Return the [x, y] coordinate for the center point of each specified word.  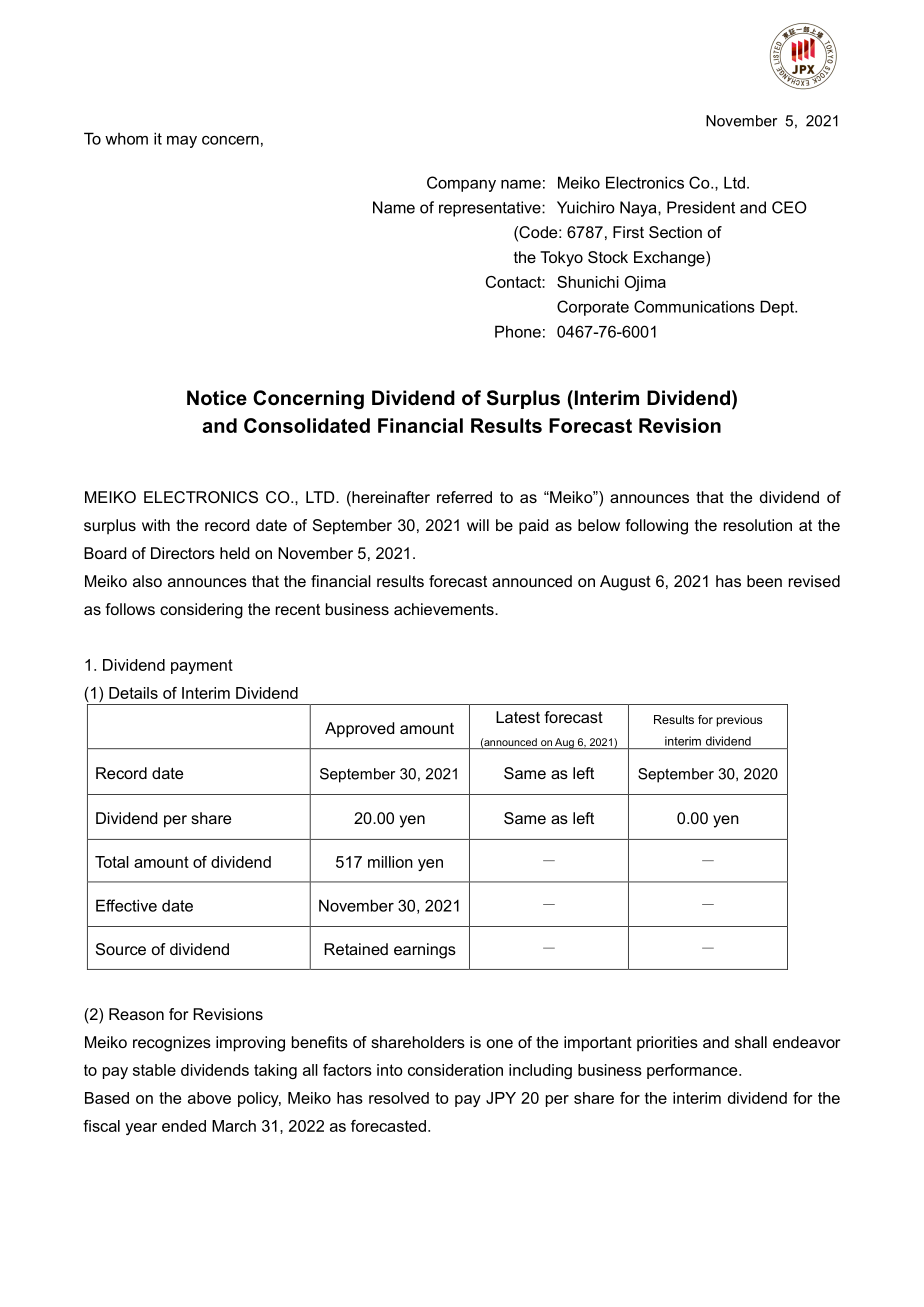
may [182, 142]
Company [461, 184]
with [156, 525]
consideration [455, 1070]
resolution [758, 525]
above [209, 1098]
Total [112, 862]
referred [464, 497]
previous [739, 721]
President [701, 207]
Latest [518, 717]
